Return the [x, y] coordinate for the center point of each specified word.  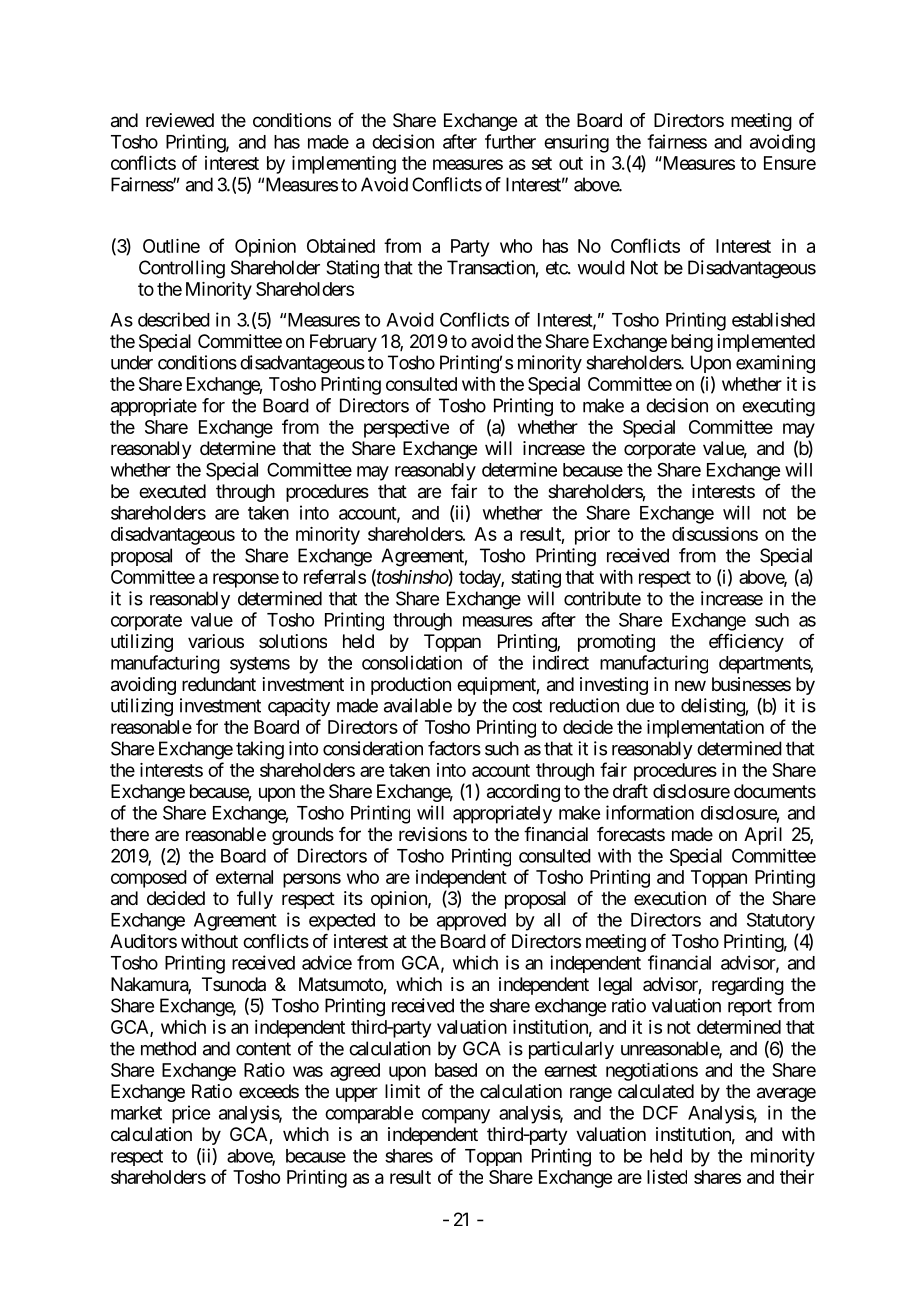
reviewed [180, 120]
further [510, 141]
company [456, 1116]
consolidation [412, 662]
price [191, 1114]
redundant [219, 684]
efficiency [746, 643]
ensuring [576, 143]
